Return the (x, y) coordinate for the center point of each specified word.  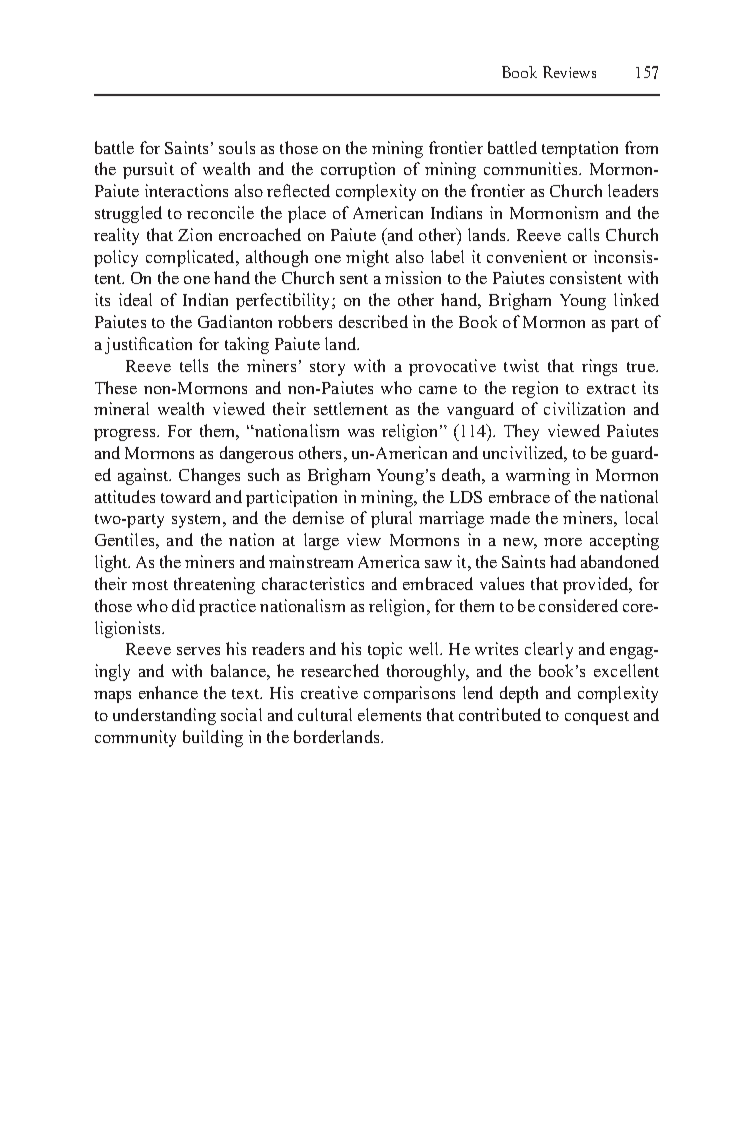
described (373, 321)
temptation (580, 149)
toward (186, 496)
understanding (164, 716)
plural (391, 519)
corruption (358, 170)
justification (148, 345)
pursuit (148, 170)
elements (389, 714)
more (563, 542)
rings (599, 367)
